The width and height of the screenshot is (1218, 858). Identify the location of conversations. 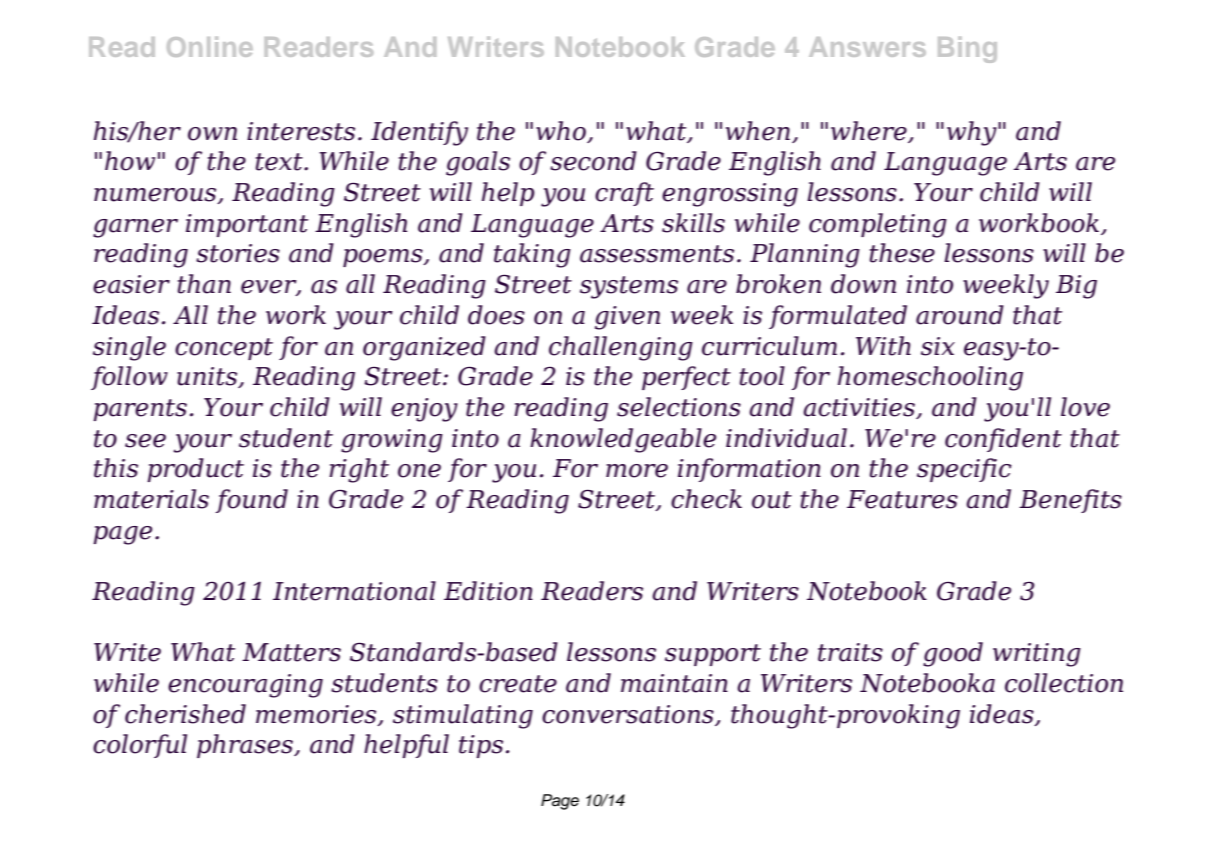
(629, 715).
